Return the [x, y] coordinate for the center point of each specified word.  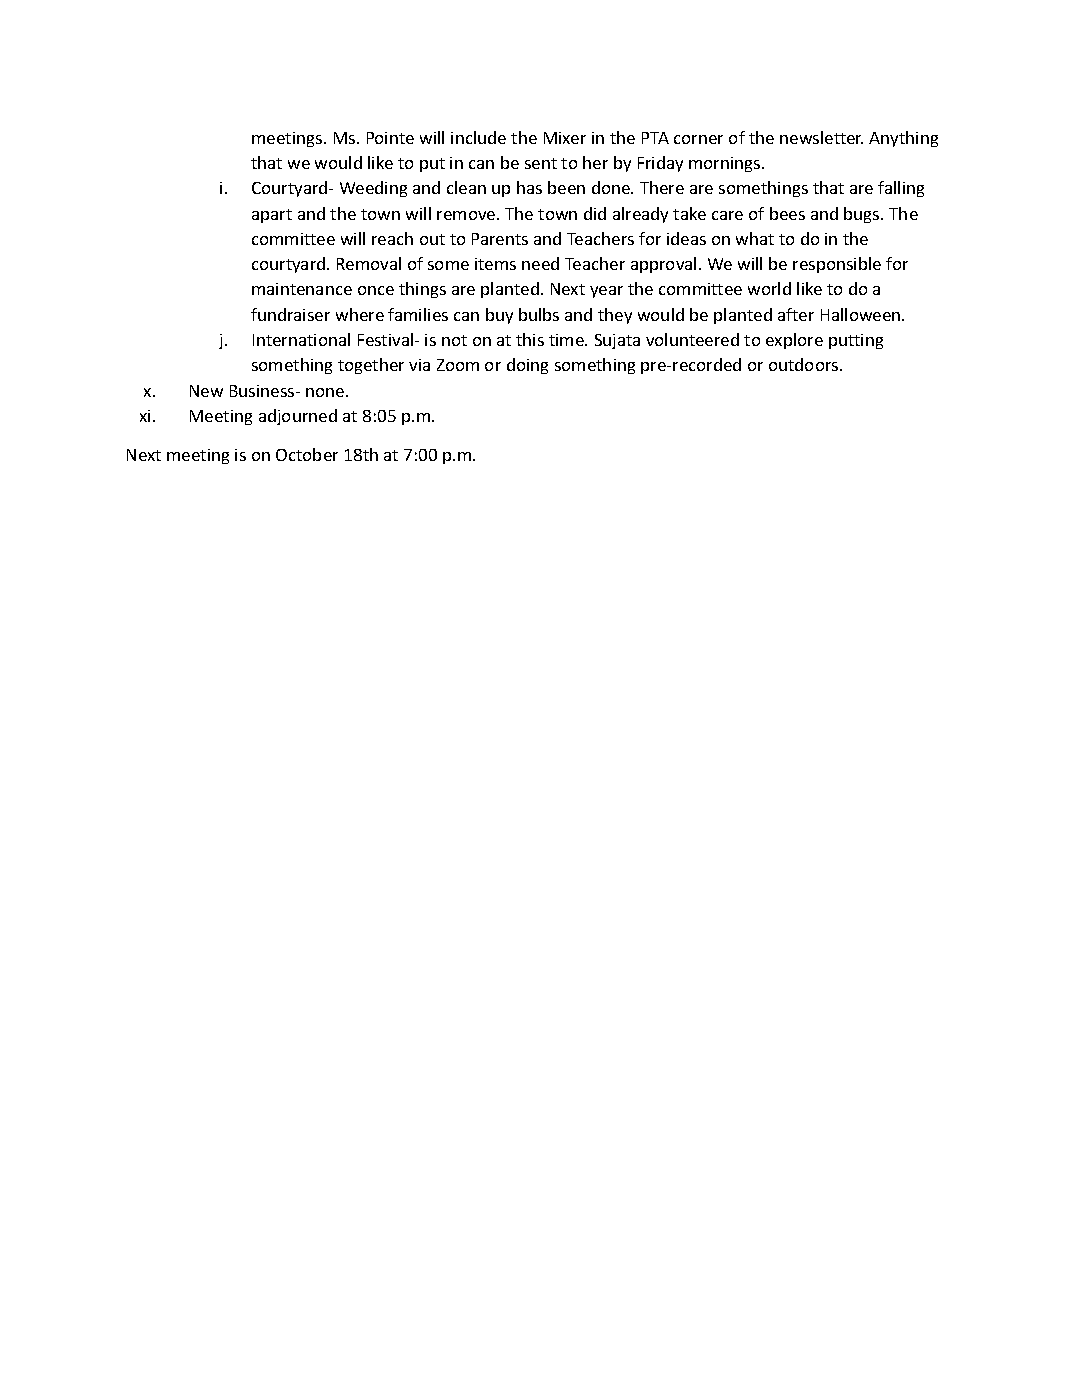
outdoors [805, 364]
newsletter [821, 137]
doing [527, 366]
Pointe [390, 138]
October [307, 454]
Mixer [565, 138]
